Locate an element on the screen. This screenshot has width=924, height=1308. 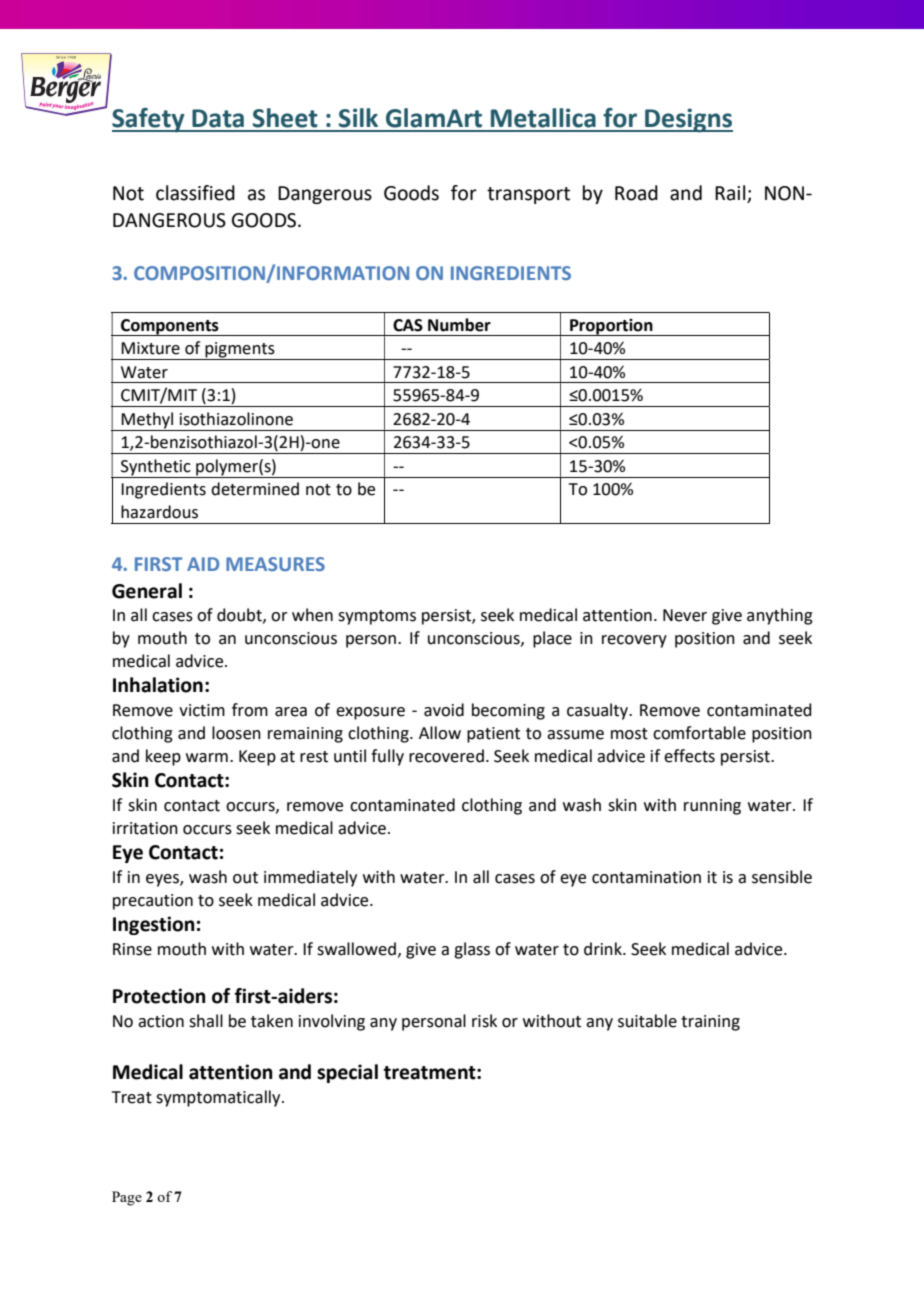
recovered is located at coordinates (446, 756).
